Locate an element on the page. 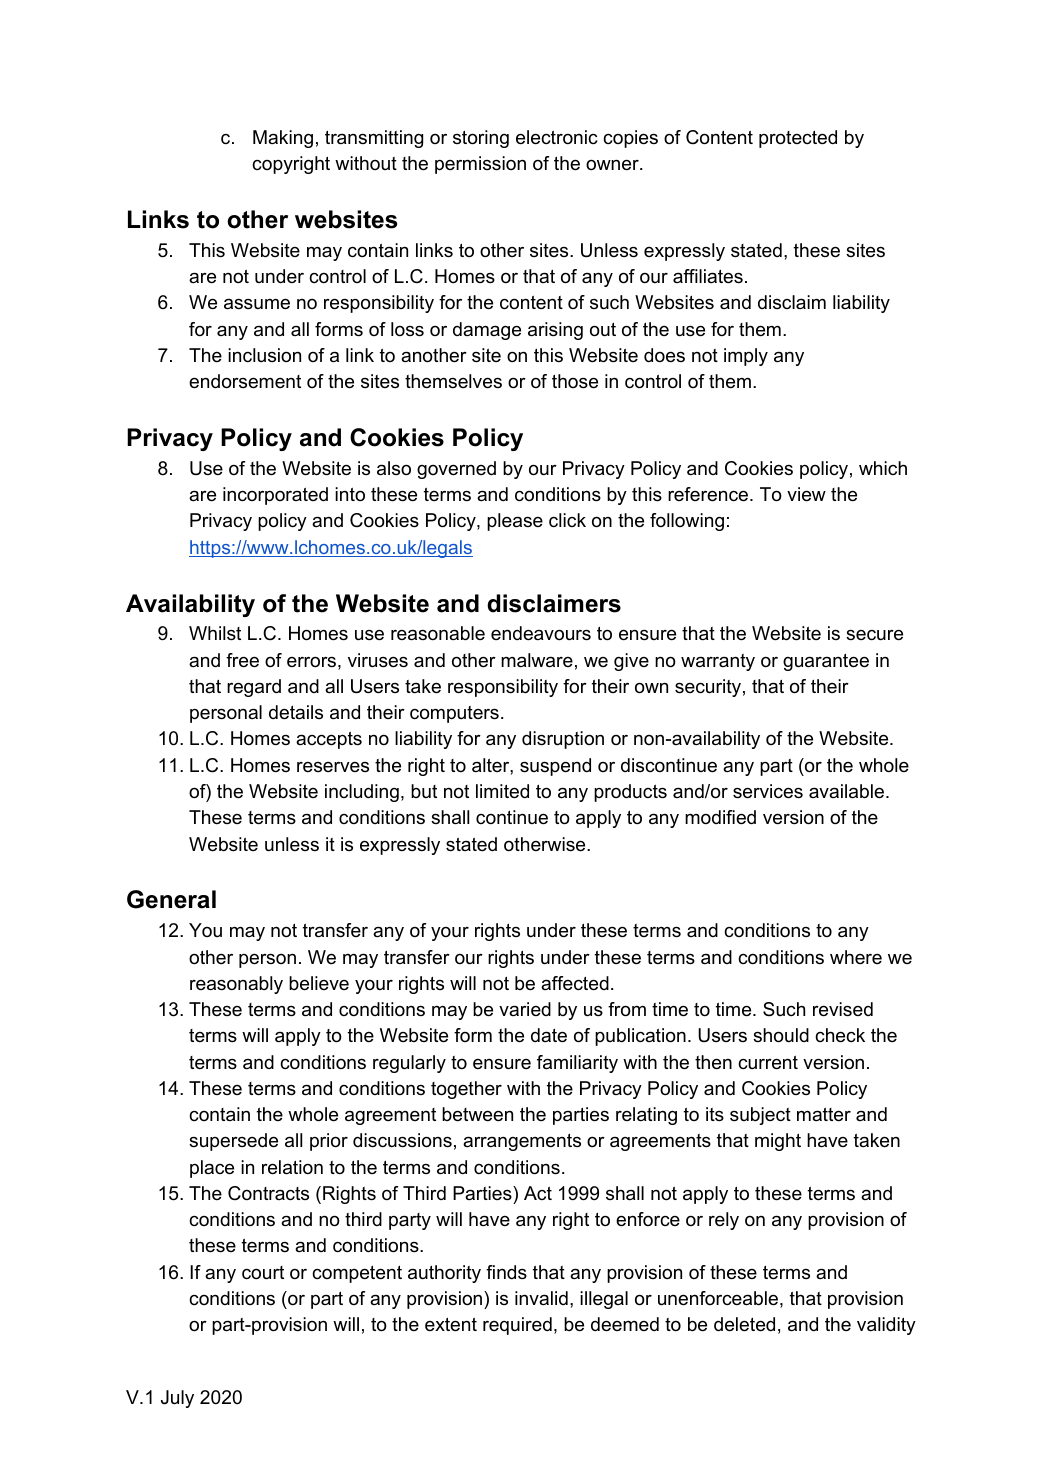  July is located at coordinates (177, 1399).
